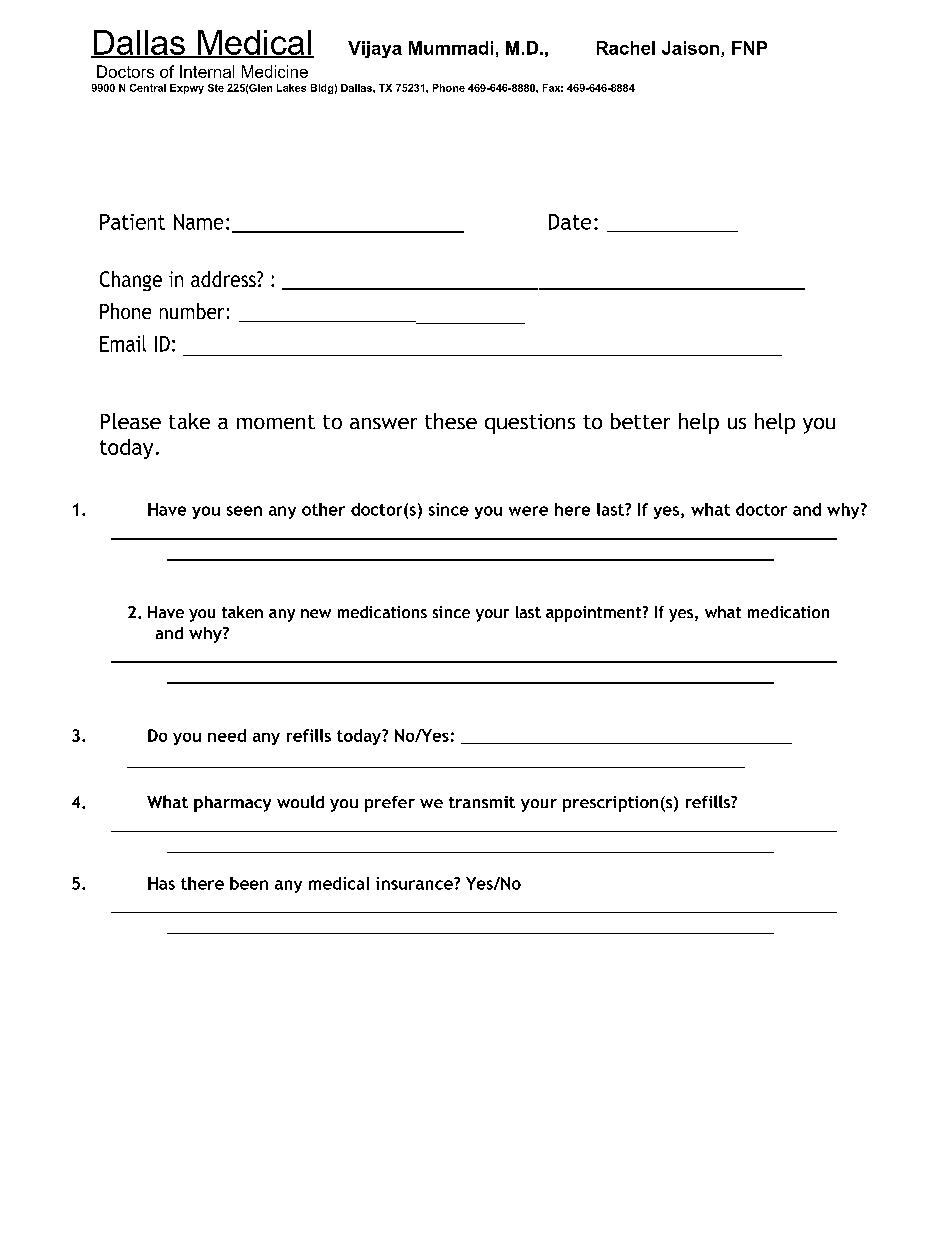 Image resolution: width=952 pixels, height=1233 pixels. Describe the element at coordinates (528, 511) in the image. I see `were` at that location.
